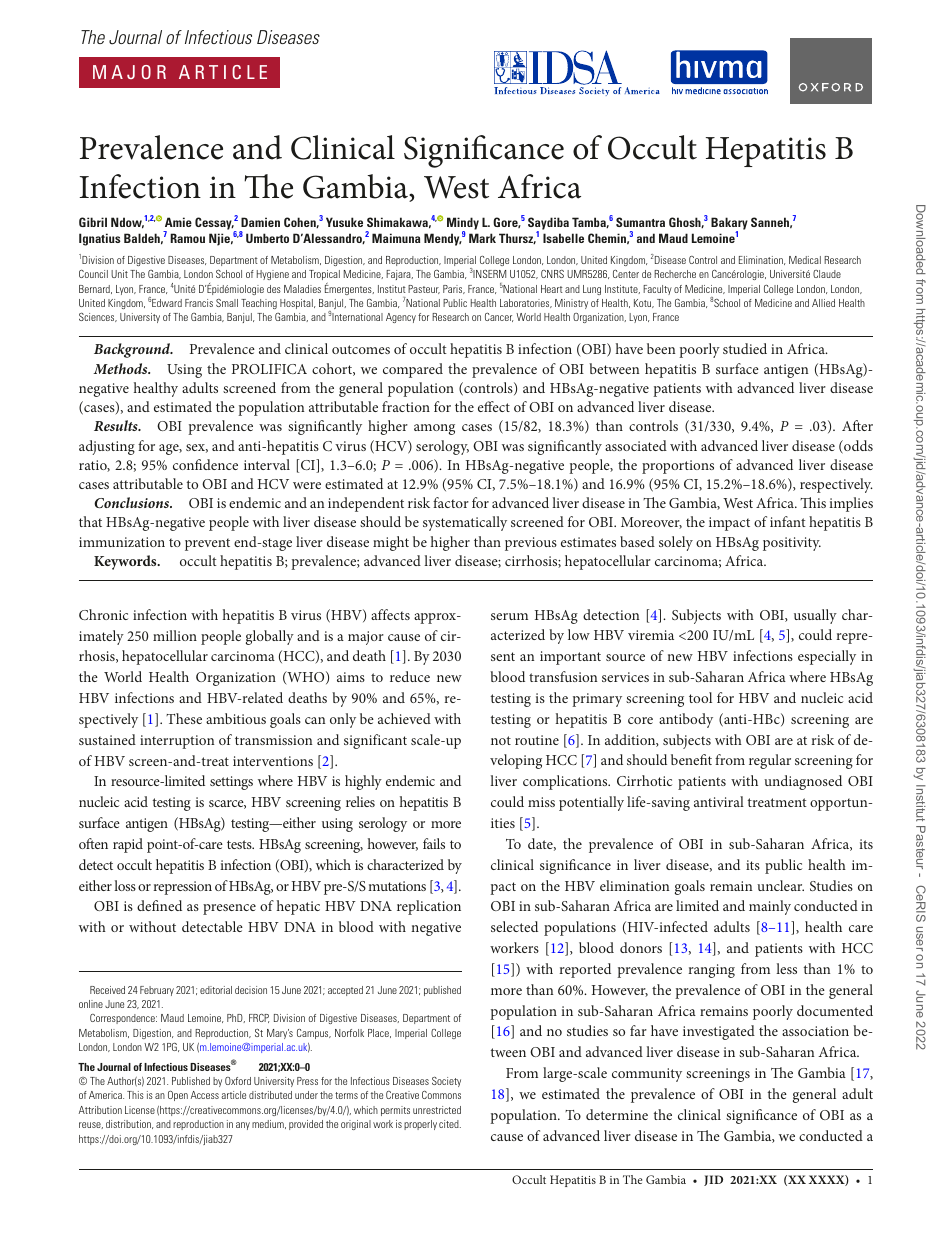 This image has width=952, height=1255. What do you see at coordinates (446, 1082) in the image?
I see `Society` at bounding box center [446, 1082].
